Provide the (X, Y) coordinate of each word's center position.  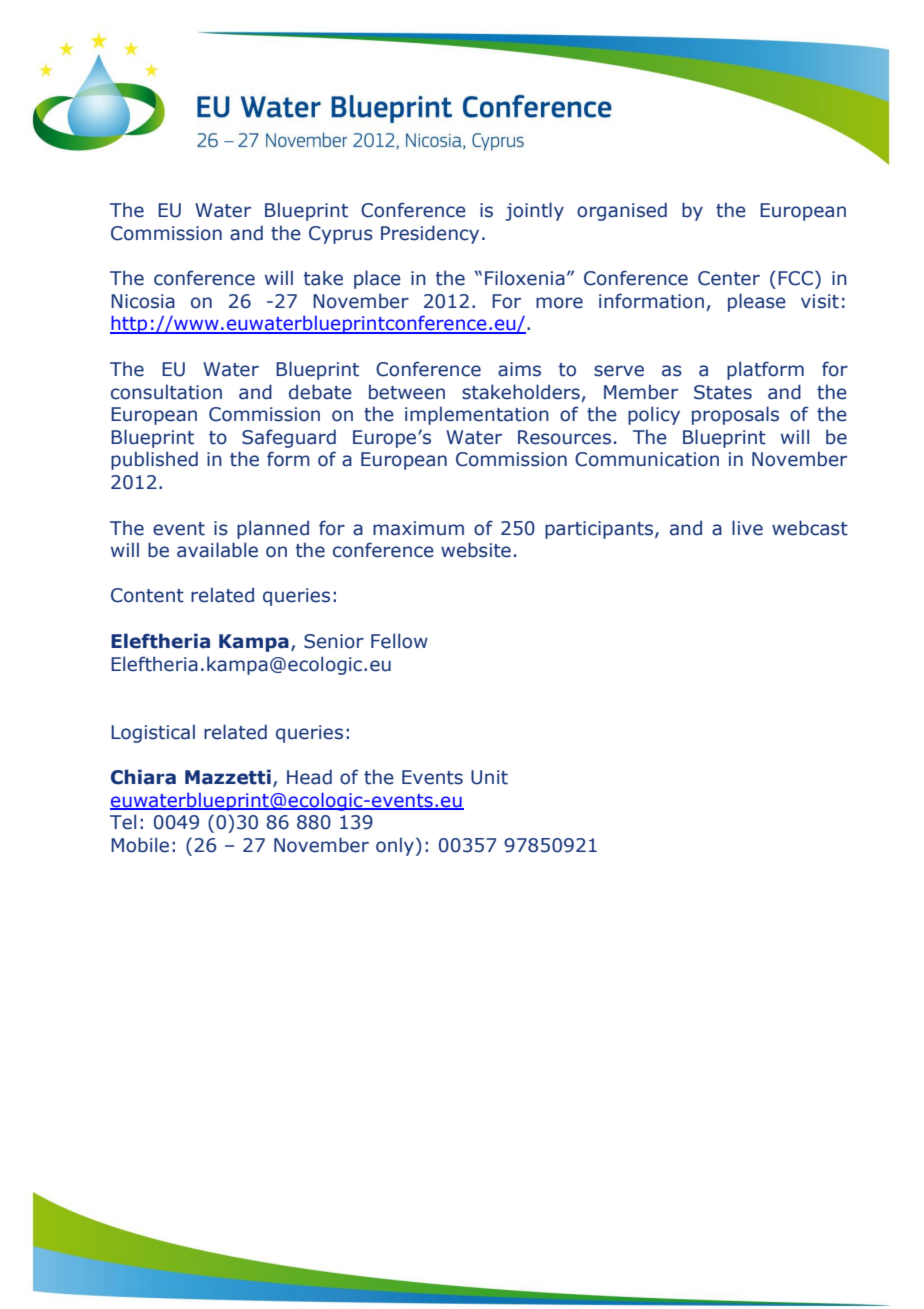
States (723, 392)
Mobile (140, 845)
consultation (166, 392)
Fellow (399, 641)
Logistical (153, 733)
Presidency (430, 234)
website (476, 550)
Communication (647, 459)
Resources (564, 437)
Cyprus (341, 235)
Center (729, 278)
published (154, 460)
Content (147, 595)
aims (519, 369)
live (747, 528)
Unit (489, 777)
